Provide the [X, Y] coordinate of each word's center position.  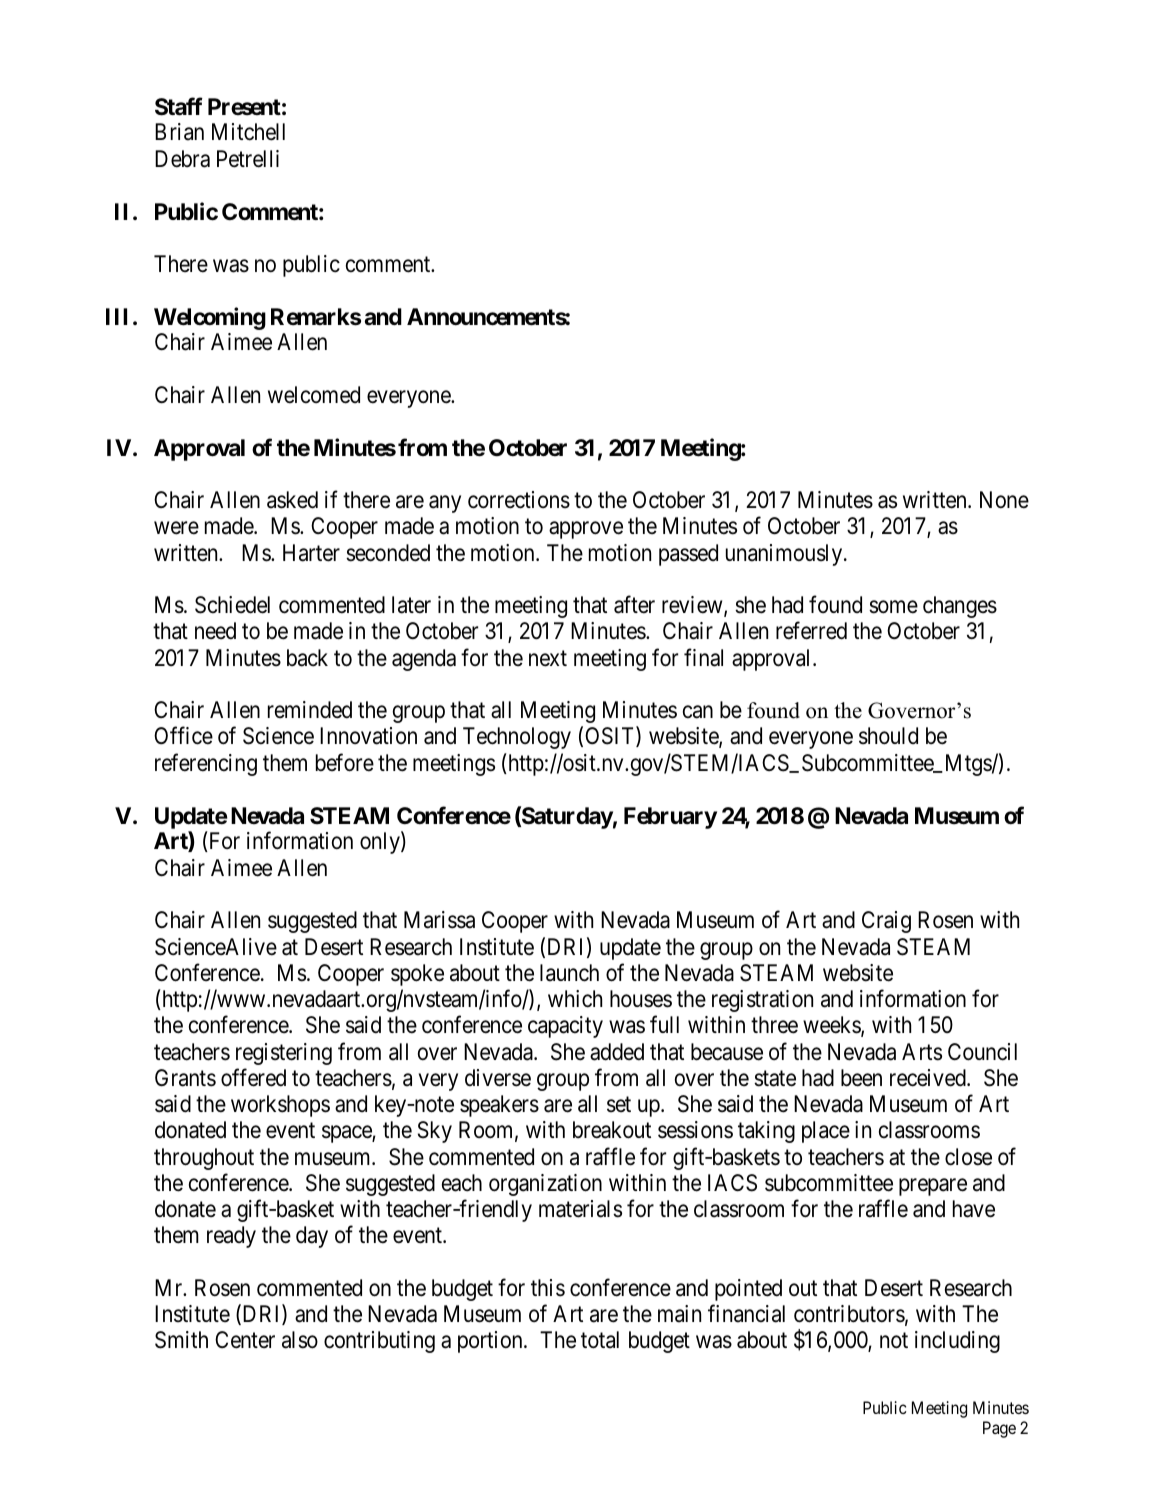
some [893, 607]
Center [245, 1340]
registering [284, 1054]
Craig [886, 922]
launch [569, 973]
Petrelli [248, 159]
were [176, 528]
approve [586, 530]
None [1004, 500]
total [600, 1340]
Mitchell [248, 132]
